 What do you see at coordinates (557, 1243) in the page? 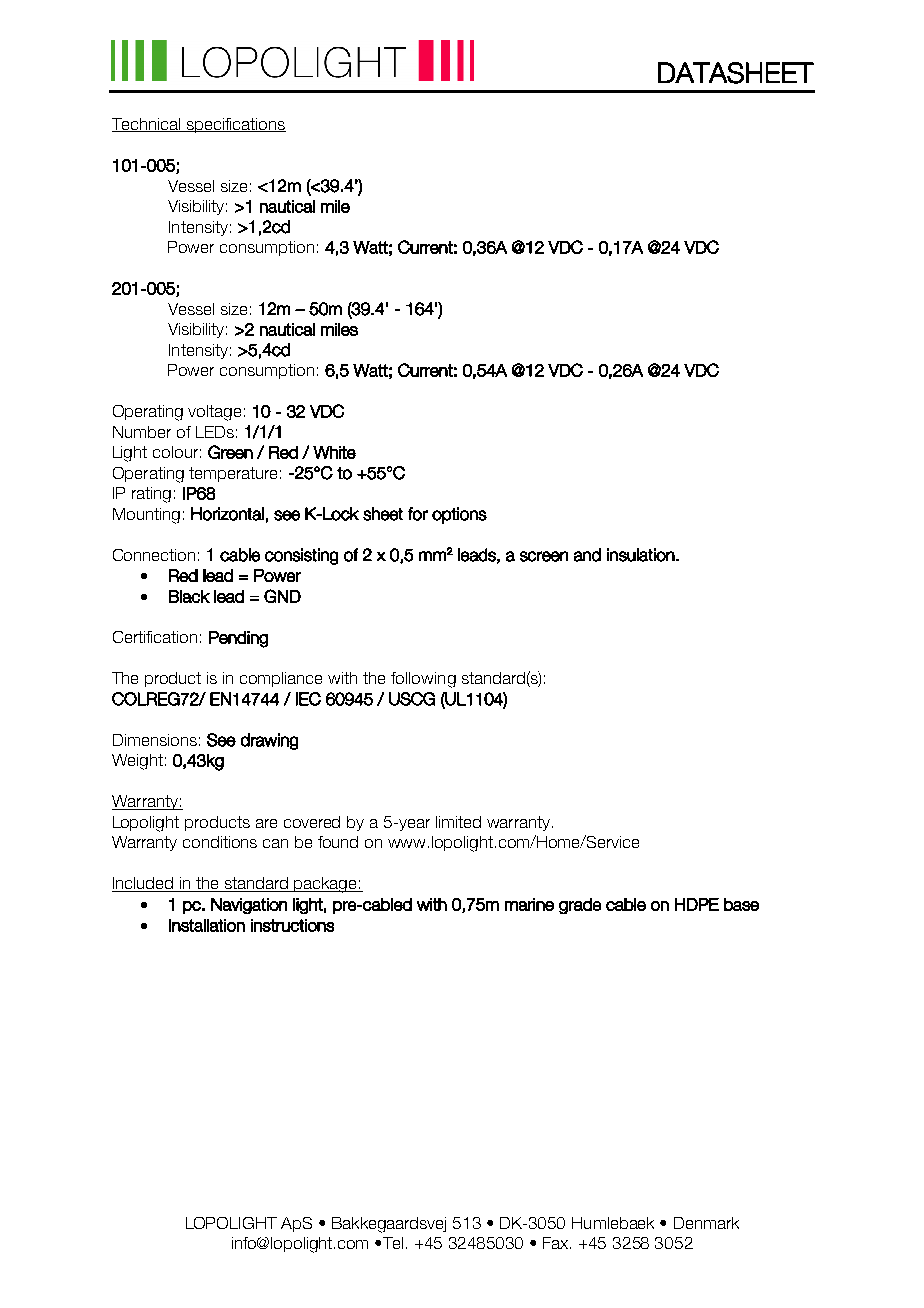
I see `Fax` at bounding box center [557, 1243].
